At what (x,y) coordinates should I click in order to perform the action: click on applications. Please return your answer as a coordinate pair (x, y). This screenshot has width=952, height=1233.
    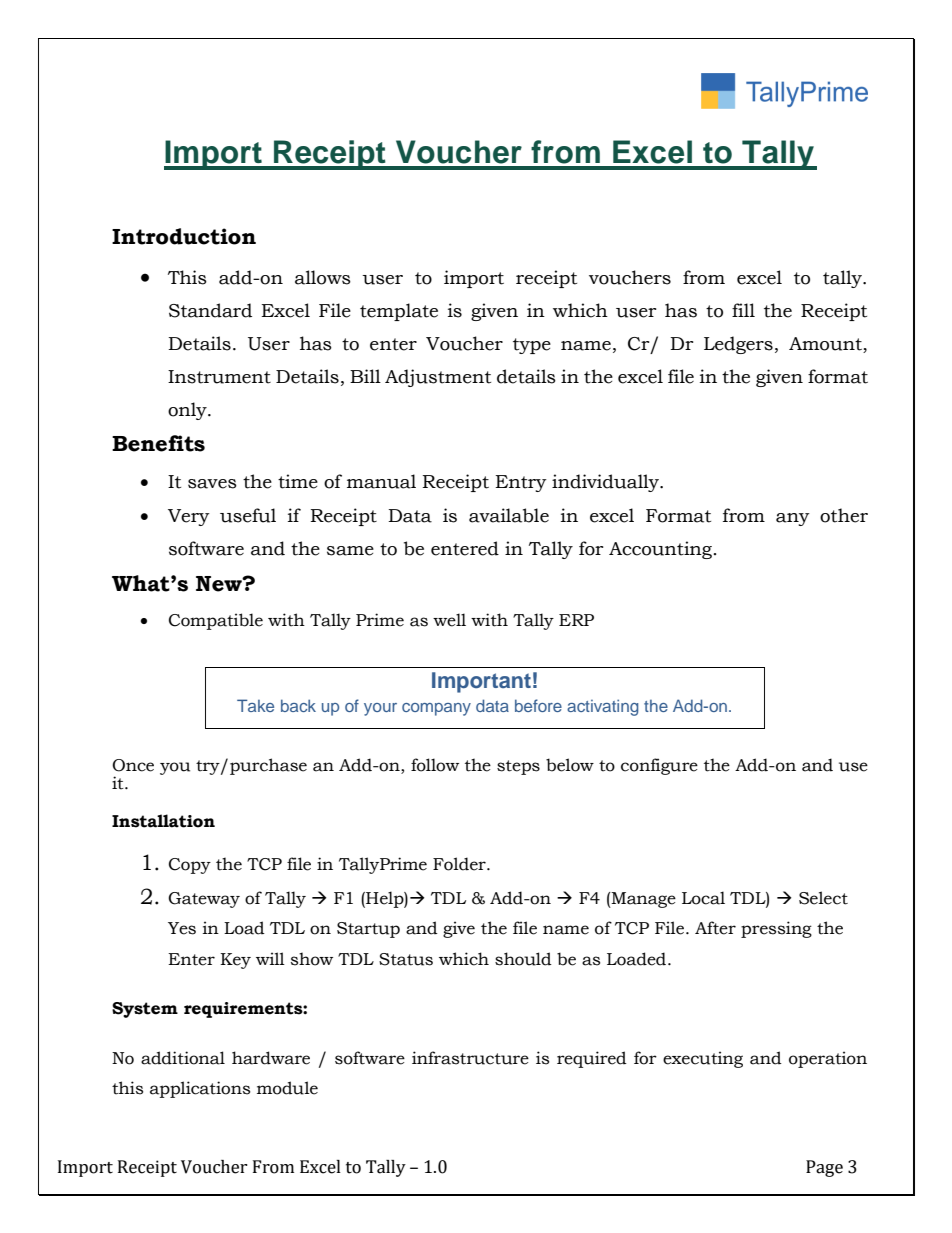
    Looking at the image, I should click on (200, 1089).
